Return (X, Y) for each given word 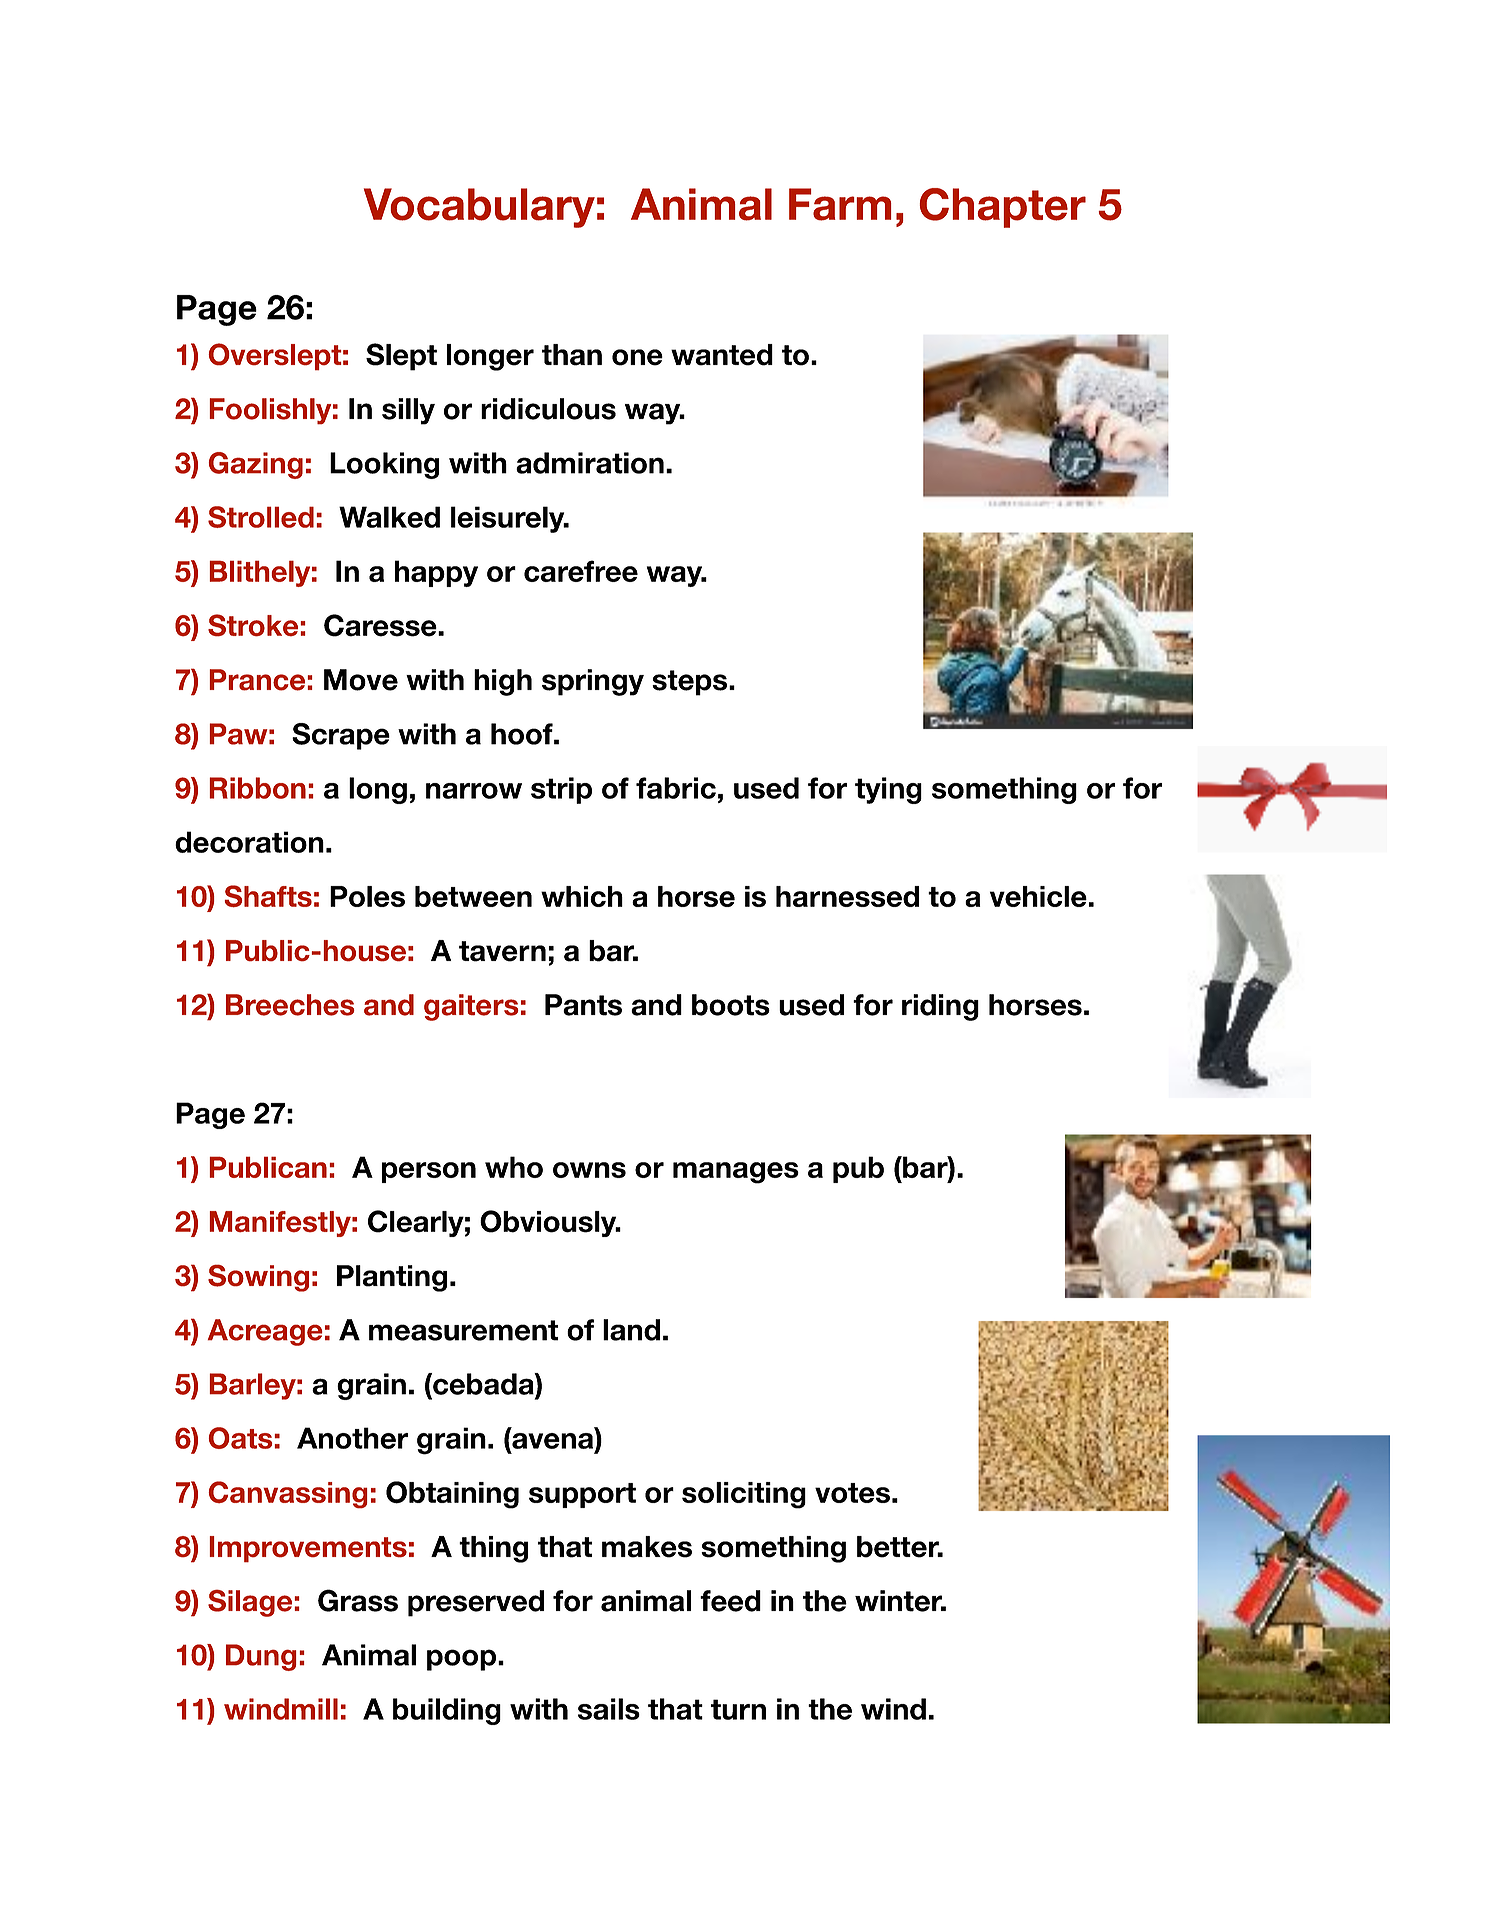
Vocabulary (479, 208)
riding (940, 1007)
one (637, 357)
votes (852, 1493)
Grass (358, 1600)
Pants (583, 1005)
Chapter (1002, 208)
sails (609, 1709)
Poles (367, 896)
